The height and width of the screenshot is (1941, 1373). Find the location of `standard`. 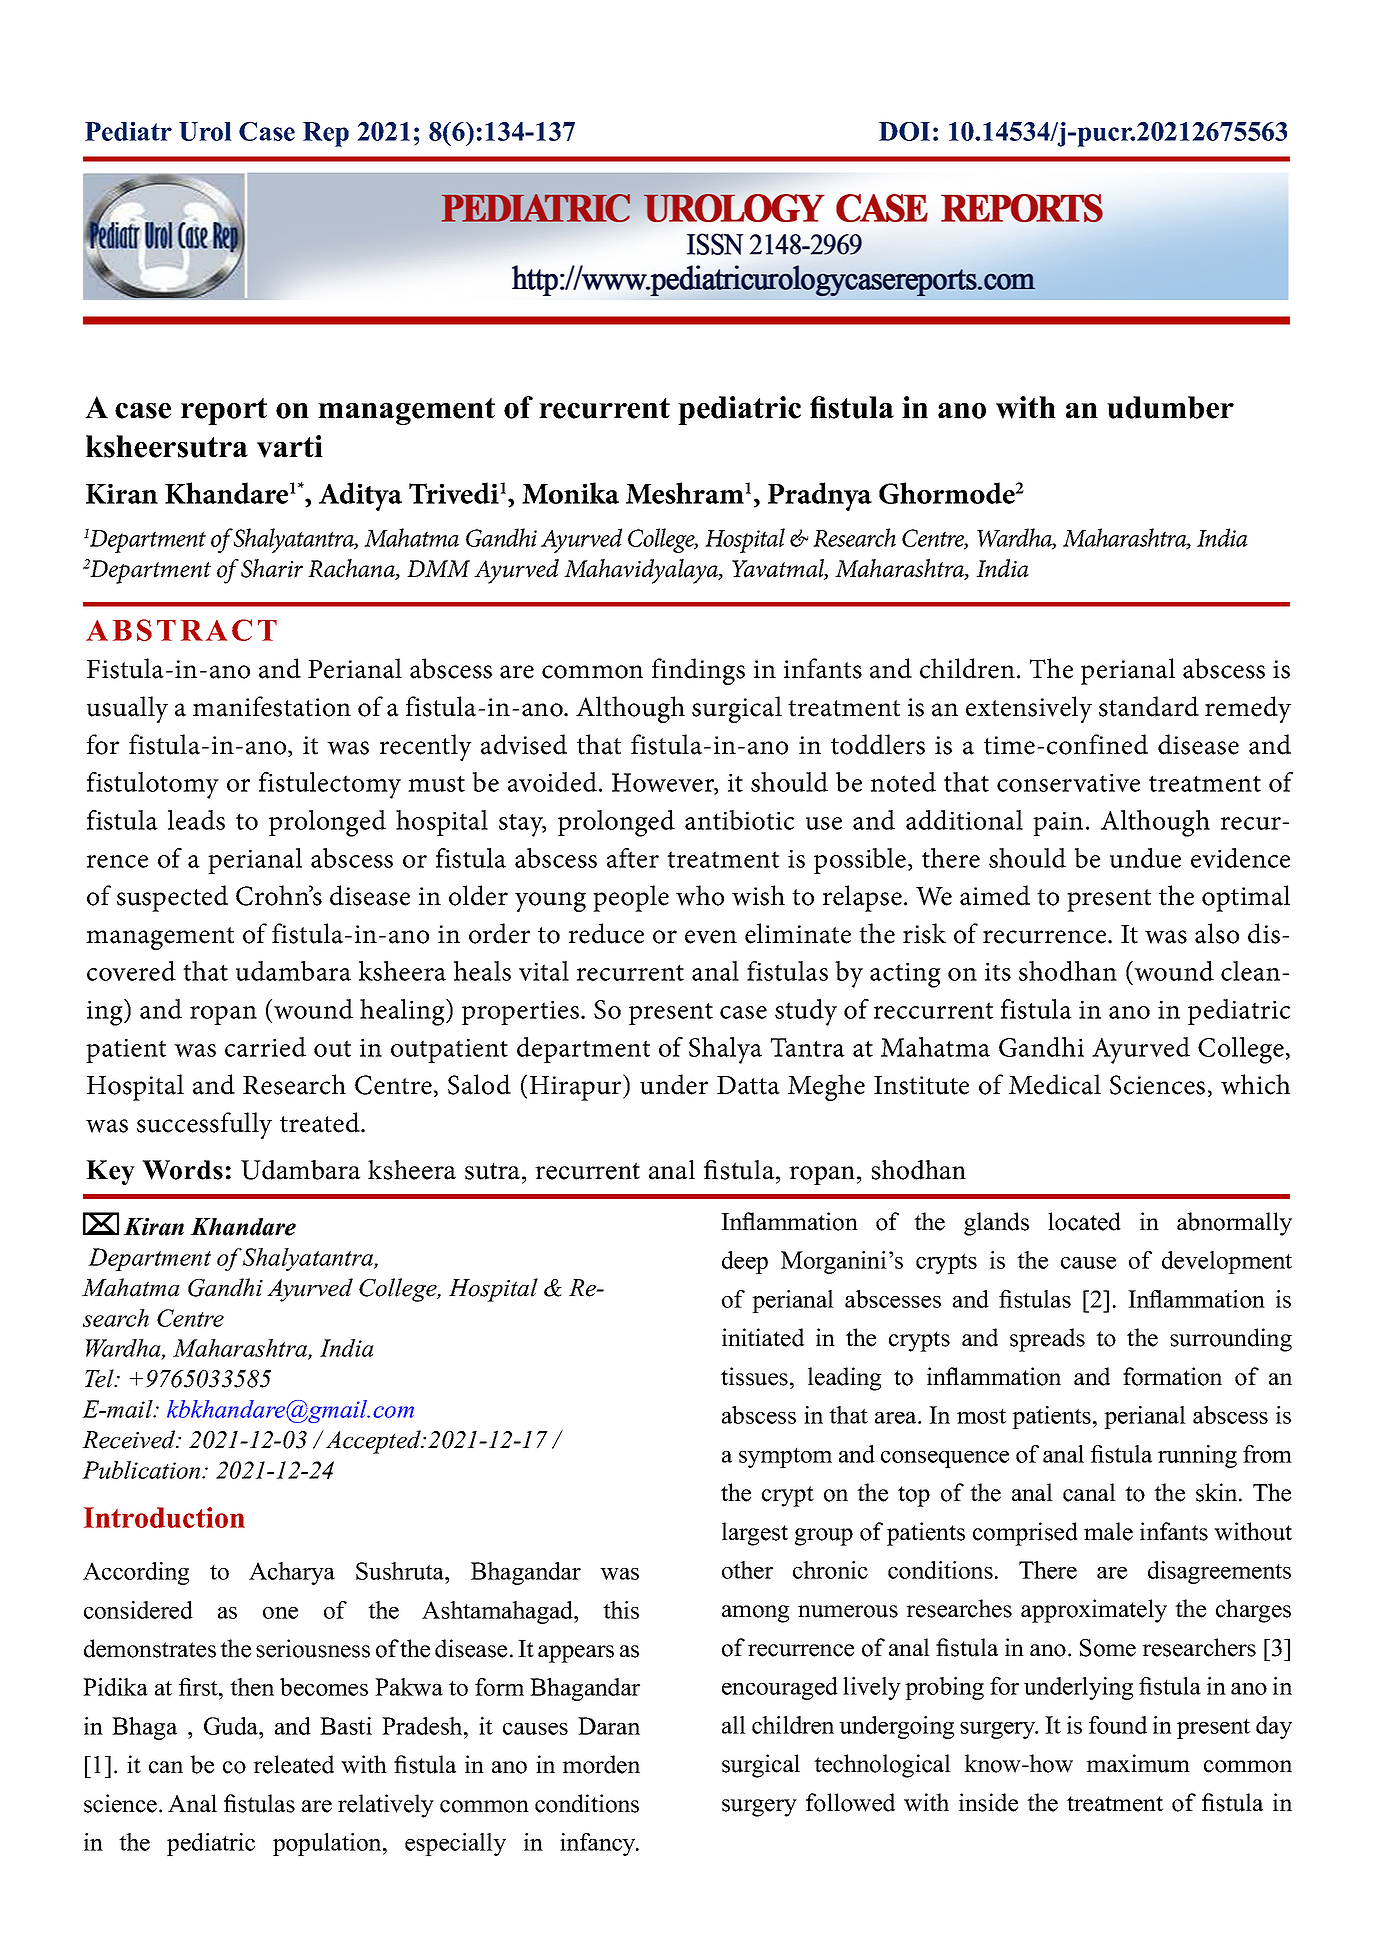

standard is located at coordinates (1149, 706).
